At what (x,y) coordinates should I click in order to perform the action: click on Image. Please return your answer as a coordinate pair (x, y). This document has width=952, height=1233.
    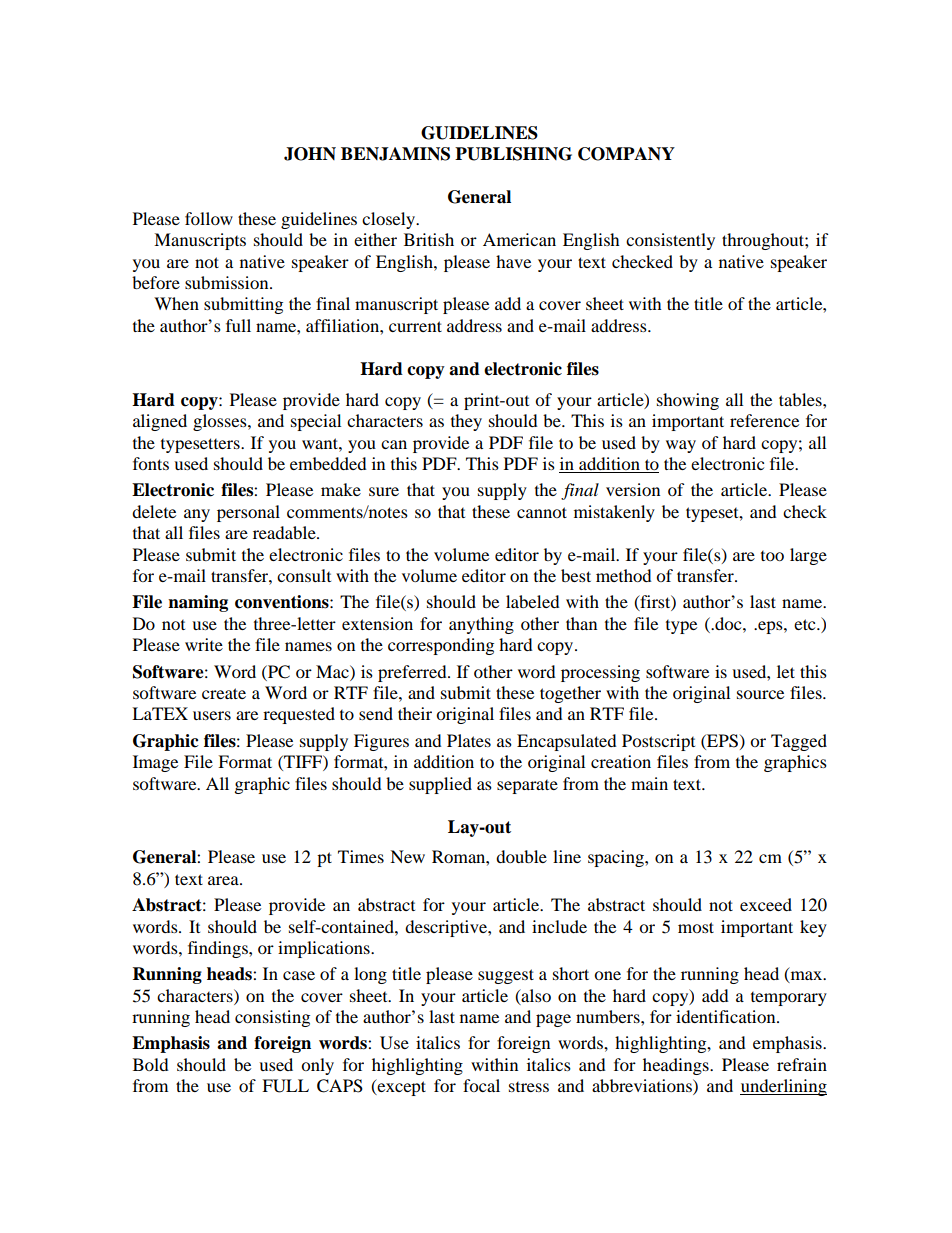
    Looking at the image, I should click on (155, 763).
